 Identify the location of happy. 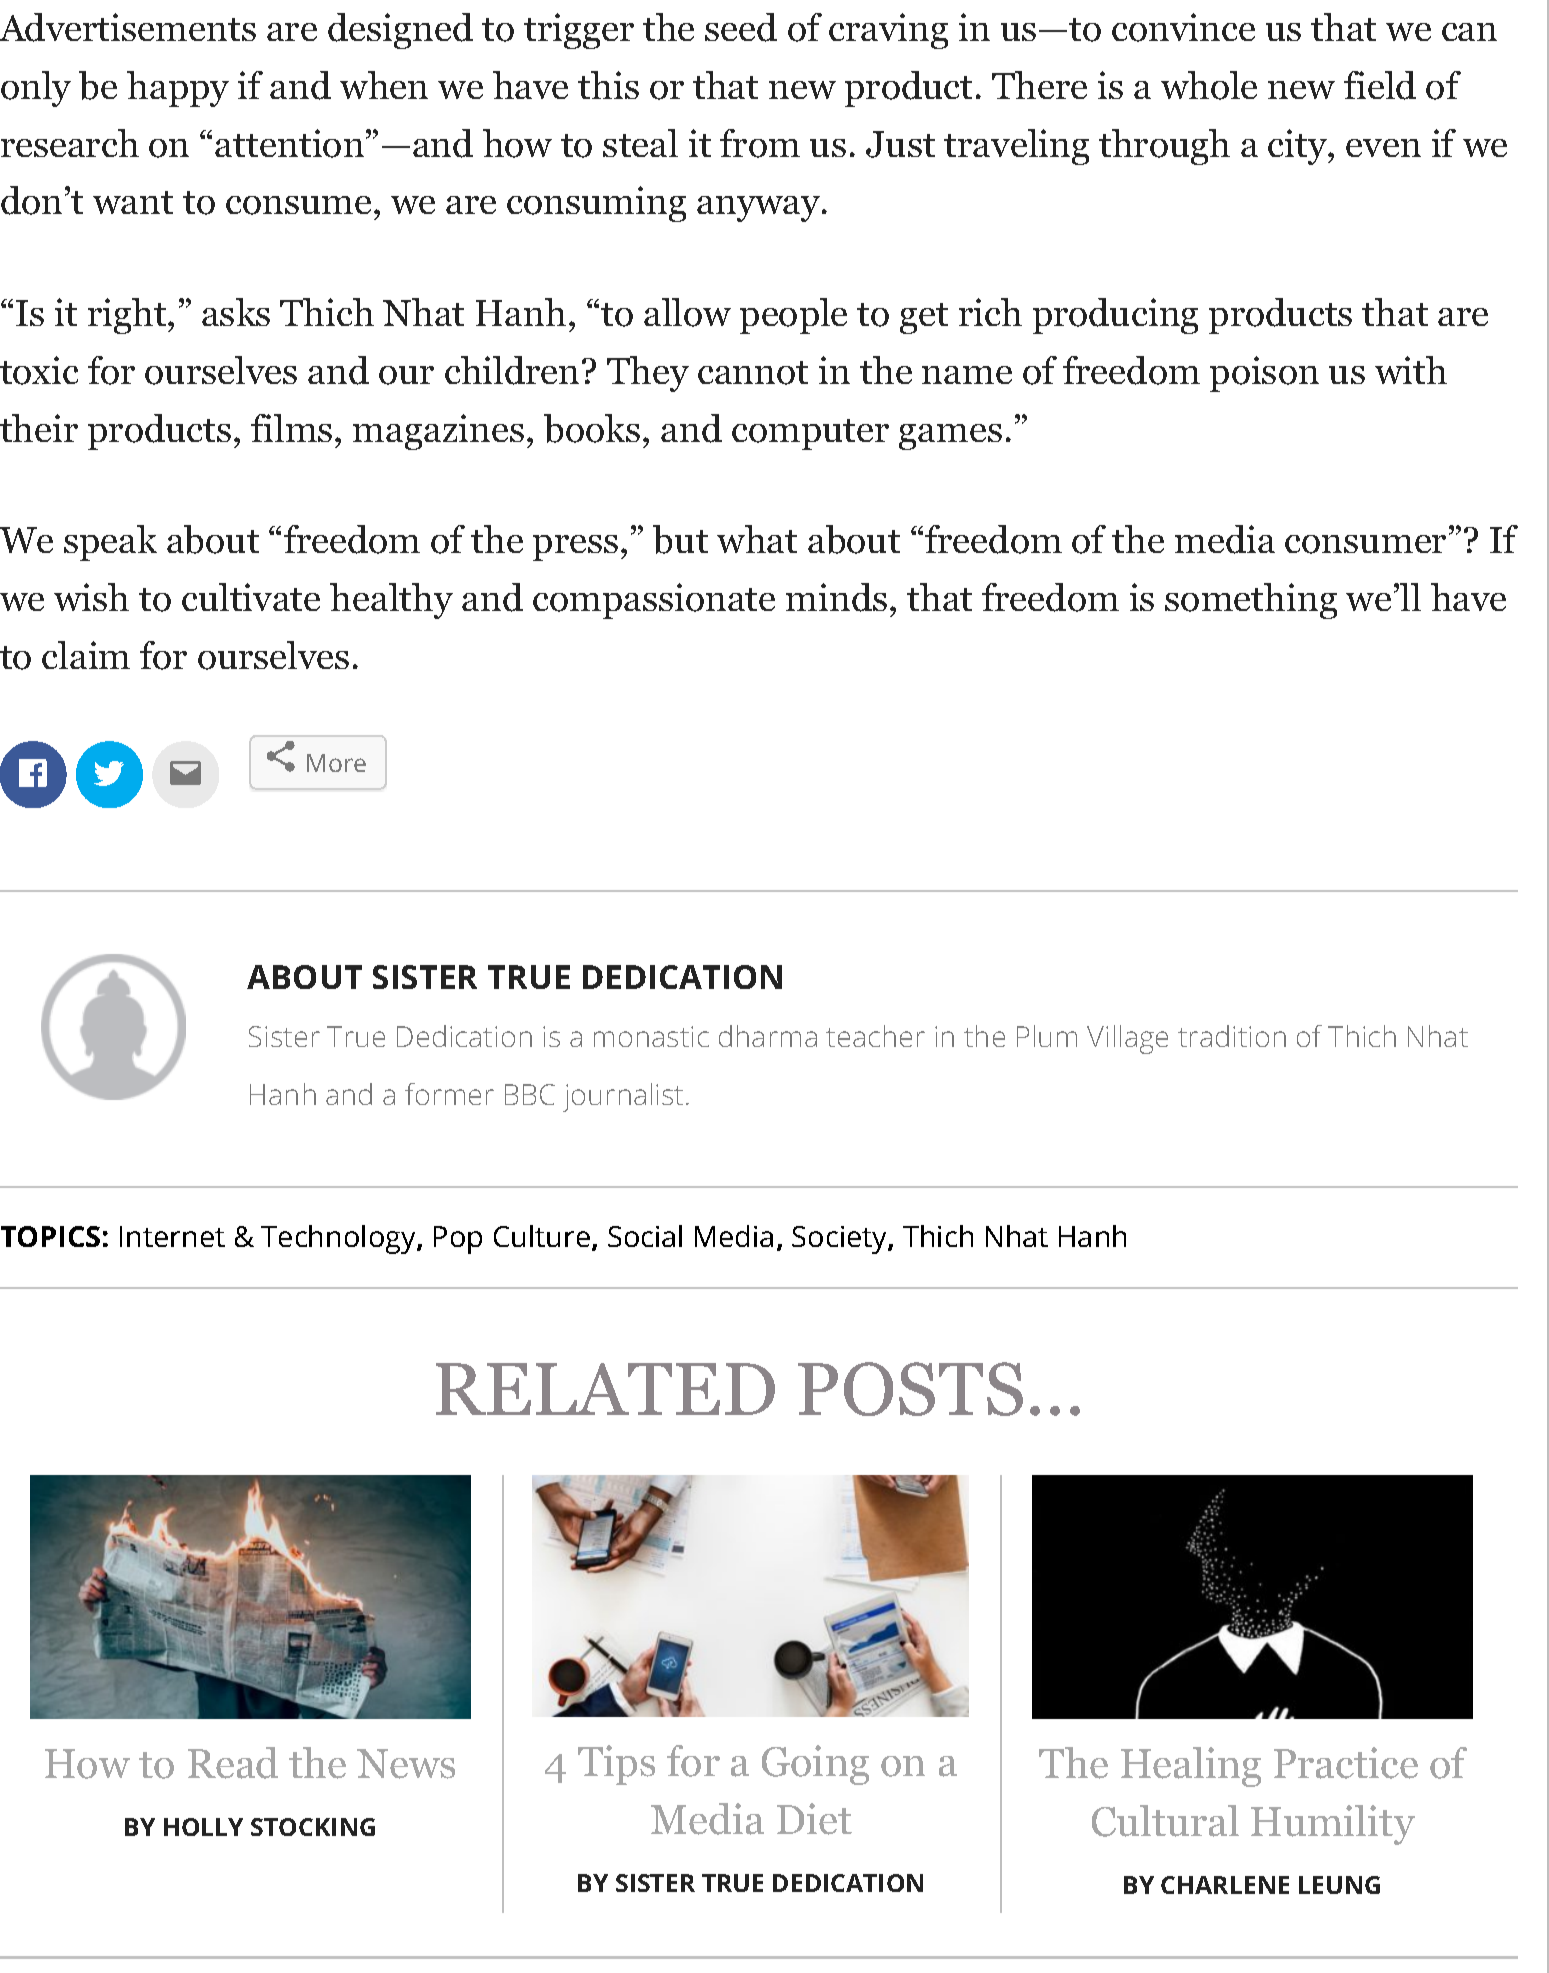
(178, 89).
